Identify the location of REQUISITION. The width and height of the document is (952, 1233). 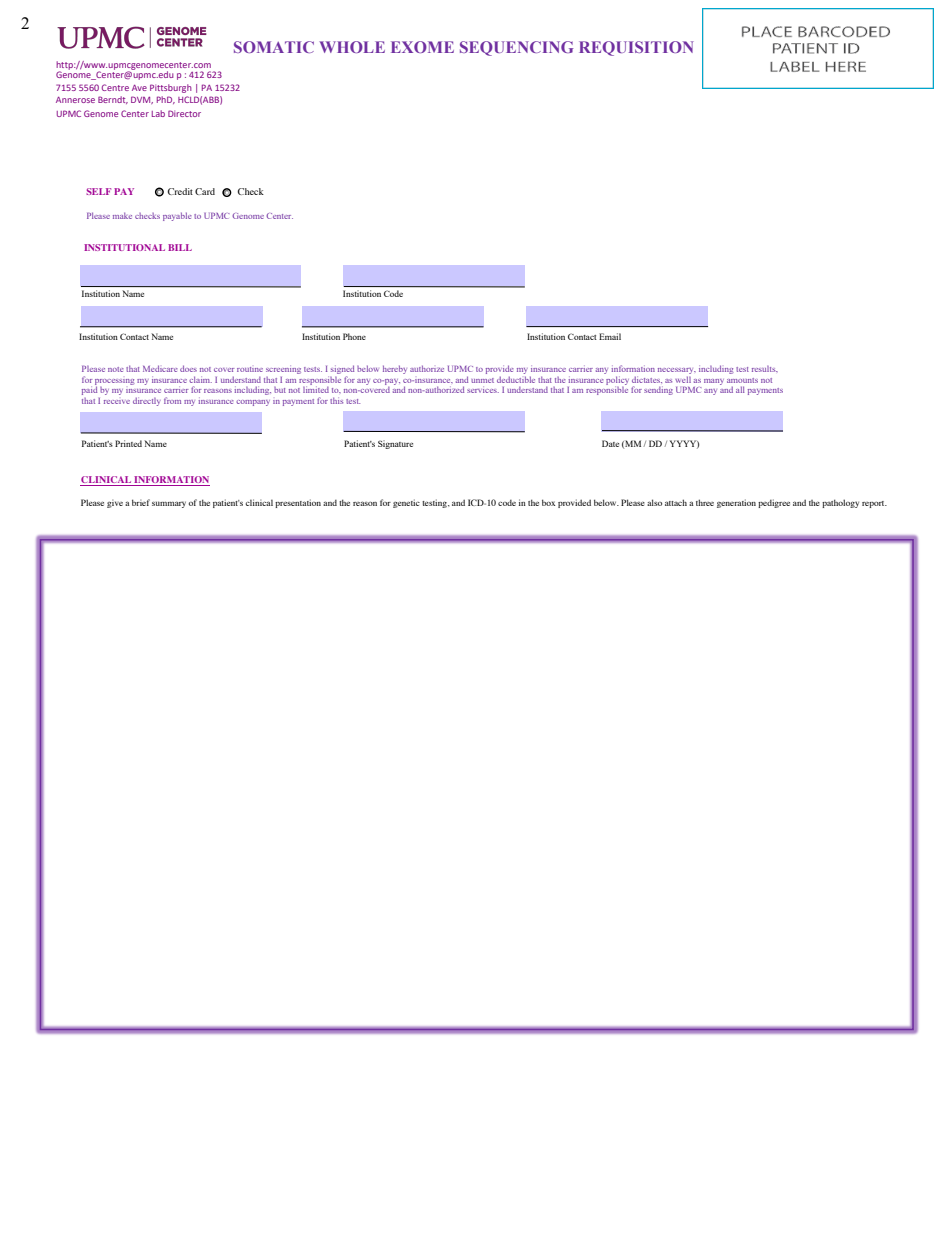
(636, 48).
